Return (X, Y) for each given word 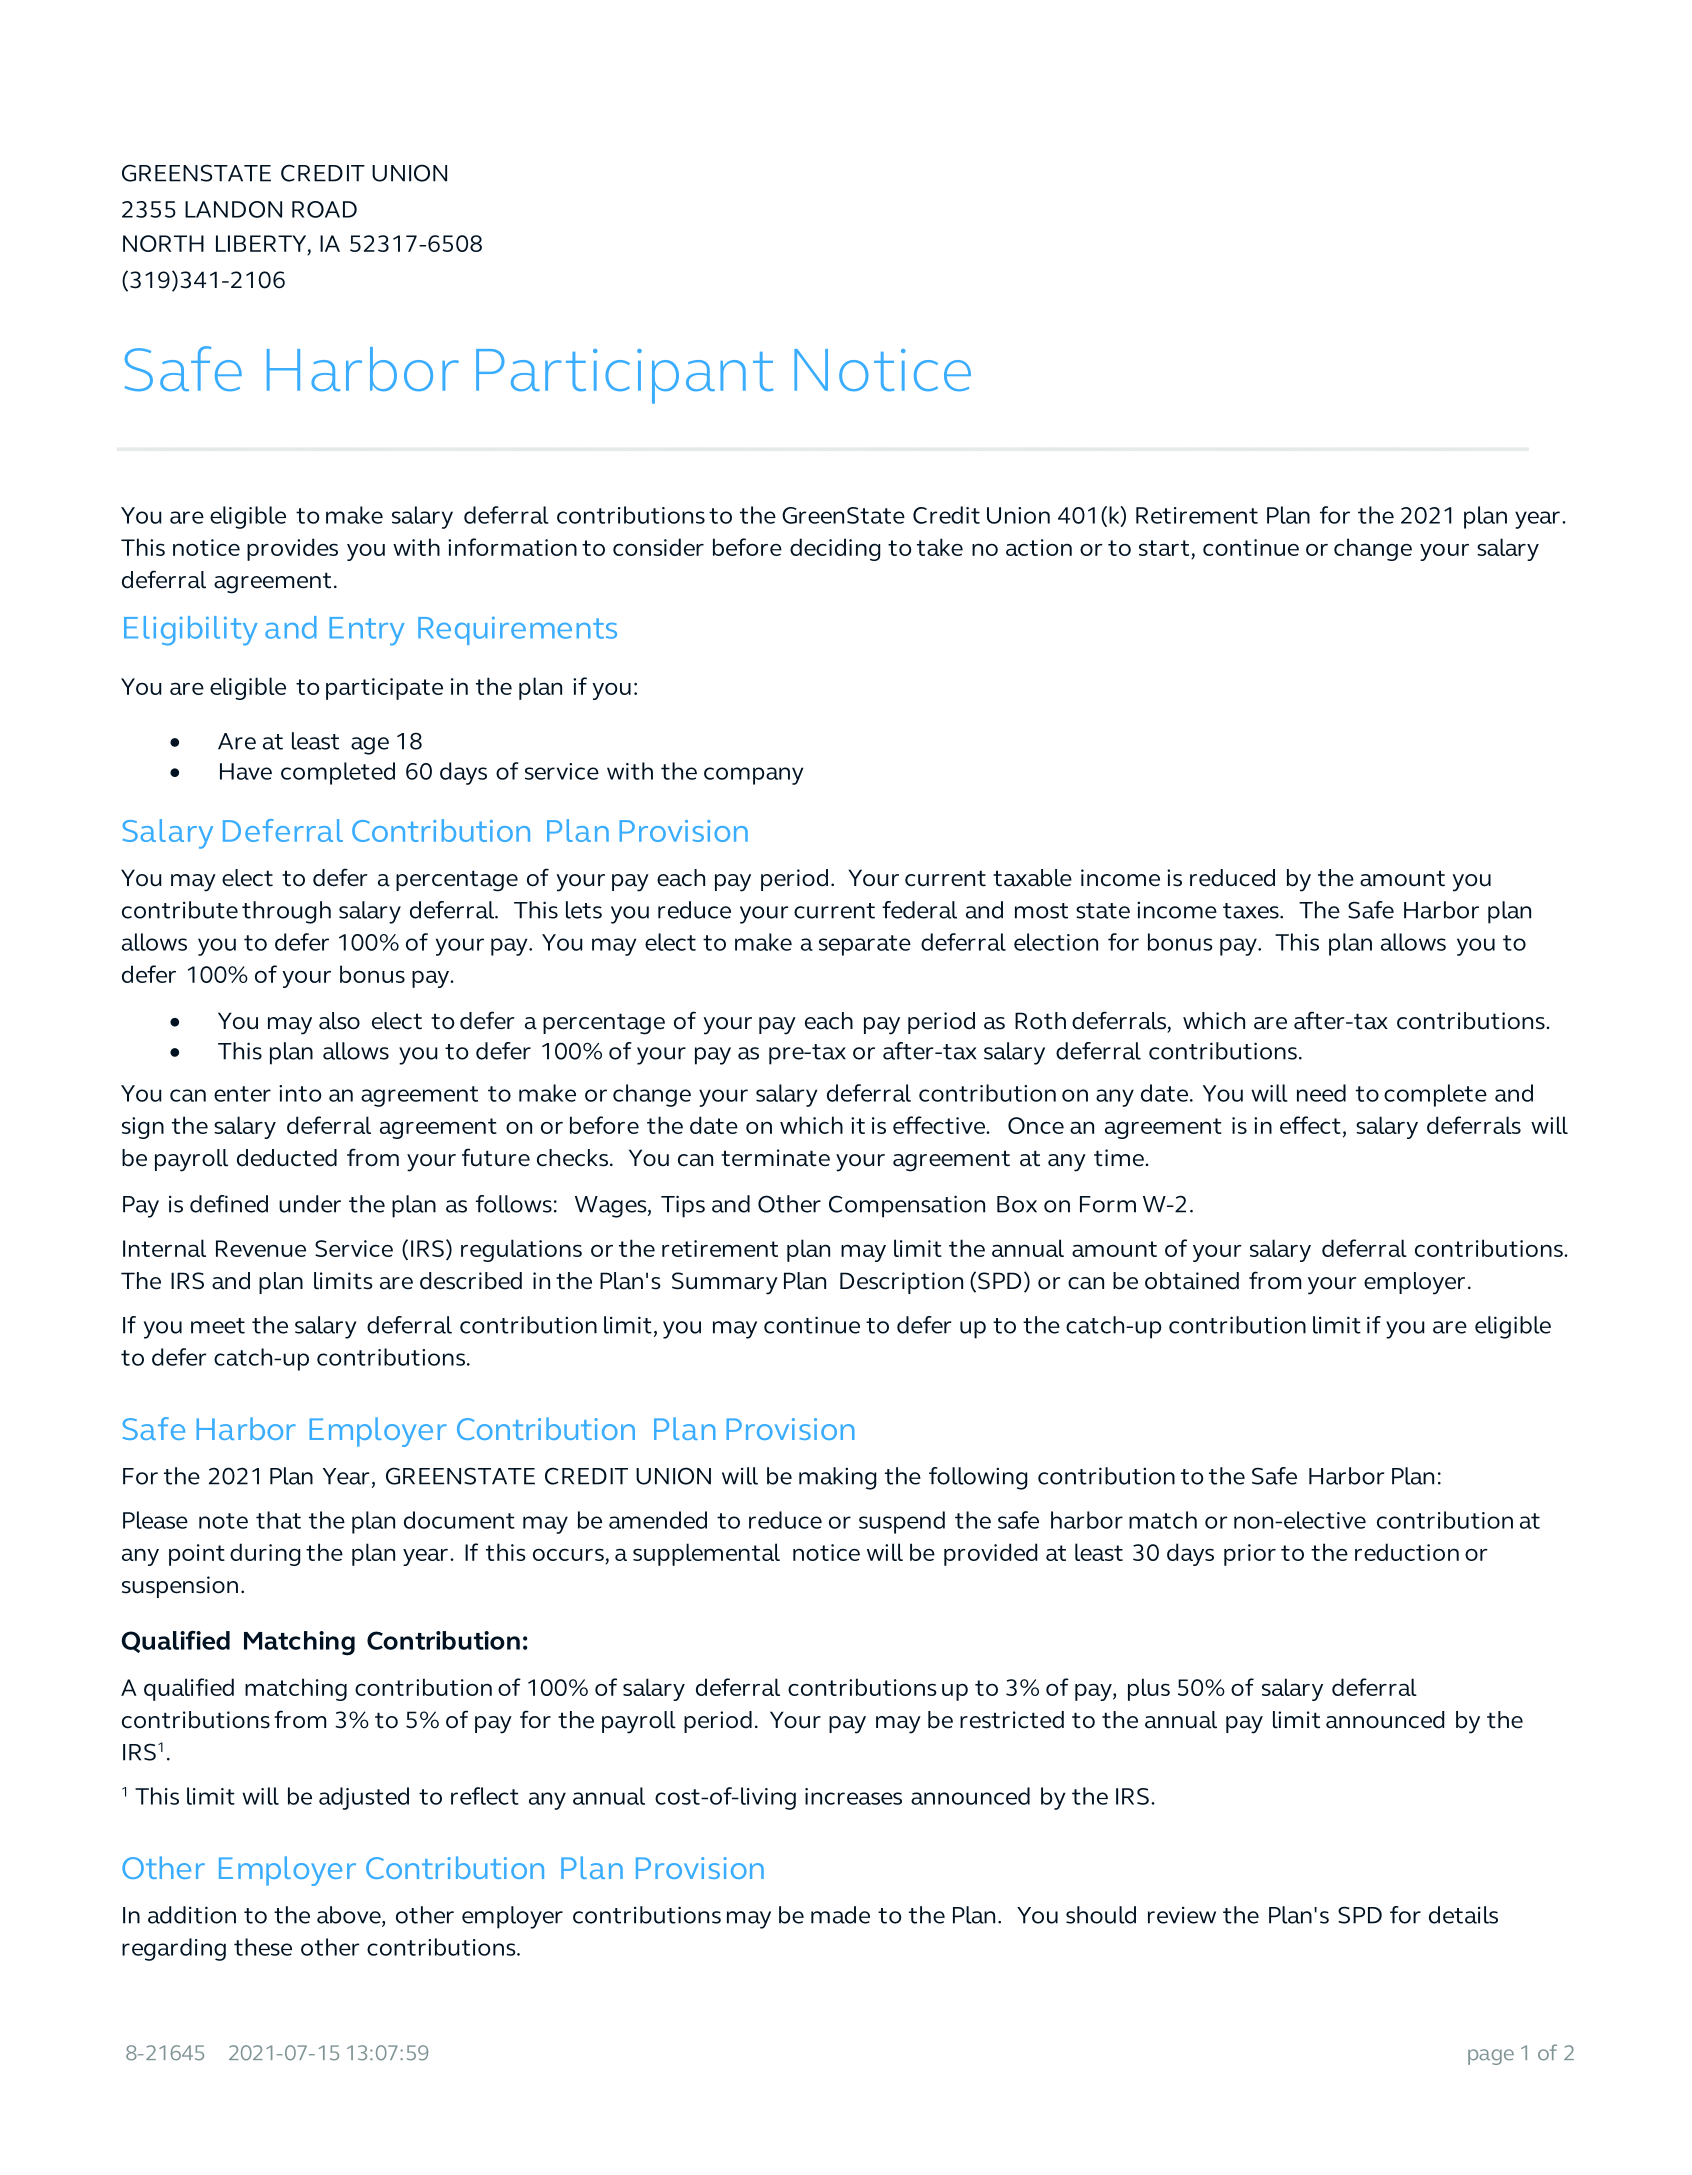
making (837, 1478)
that (278, 1520)
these (263, 1947)
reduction (1407, 1552)
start (1165, 549)
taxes (1252, 911)
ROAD (324, 209)
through (286, 912)
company (754, 776)
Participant (624, 376)
